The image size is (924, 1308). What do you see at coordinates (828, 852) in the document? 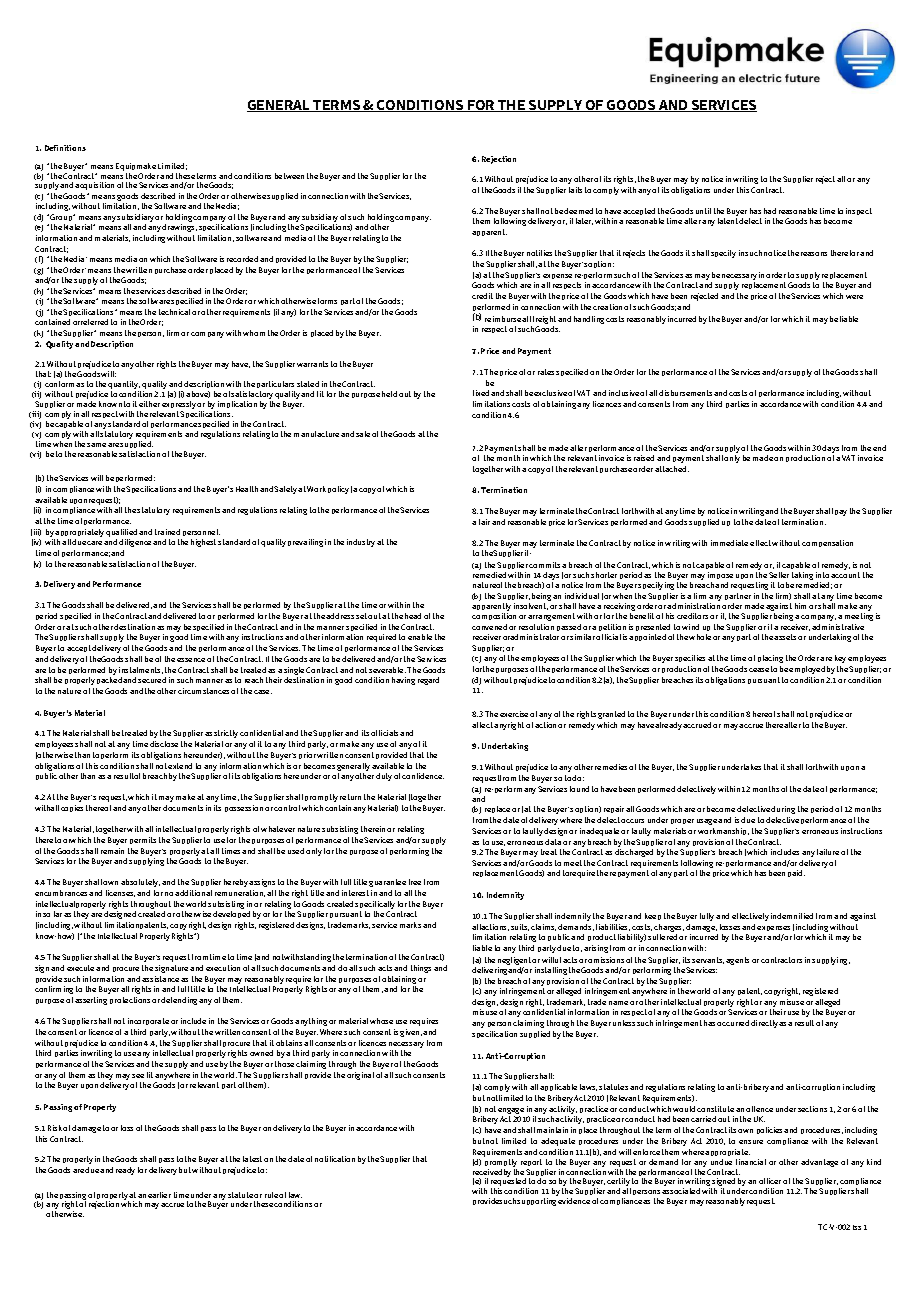
I see `failure` at bounding box center [828, 852].
